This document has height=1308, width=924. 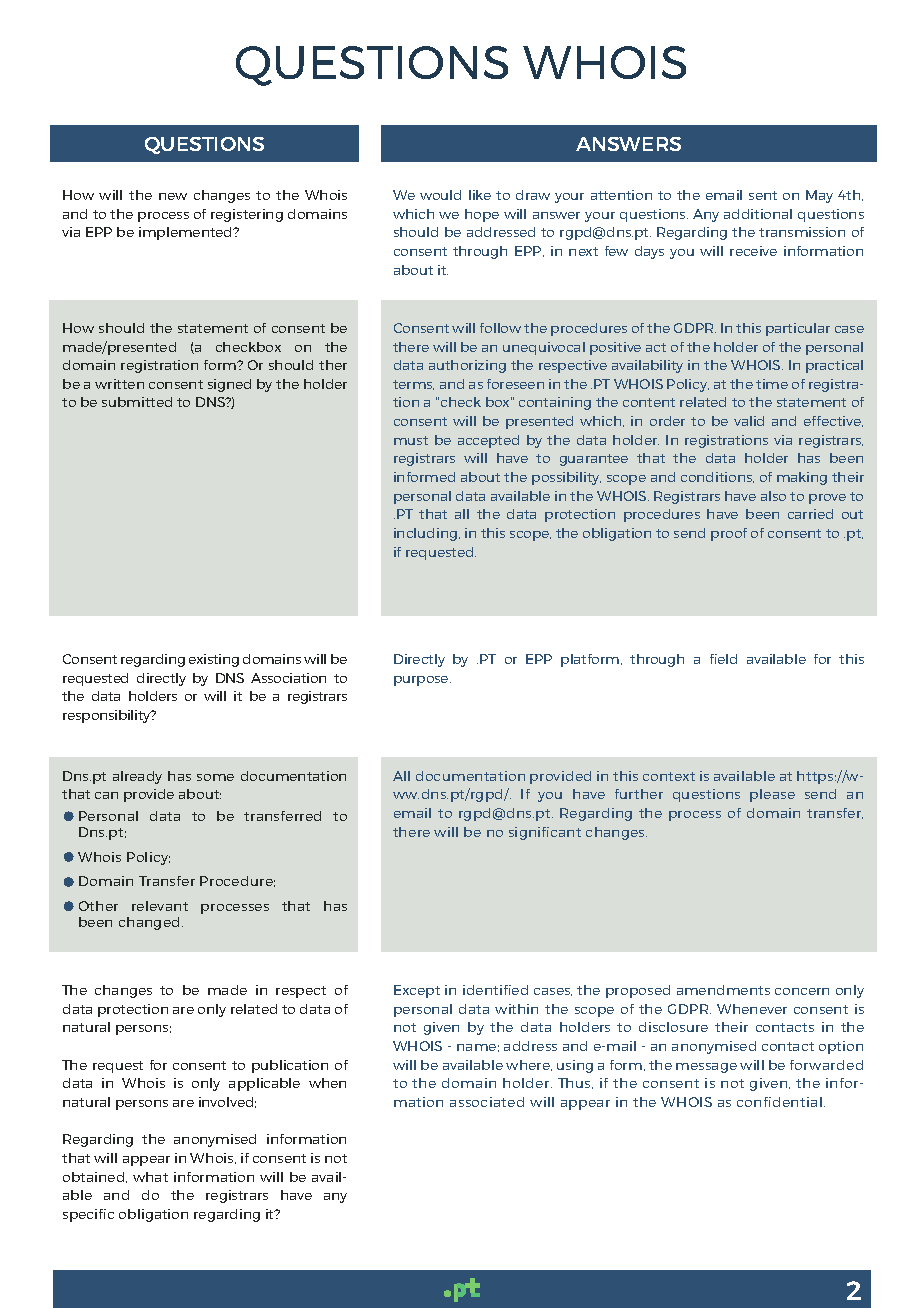 What do you see at coordinates (187, 233) in the document?
I see `implemented` at bounding box center [187, 233].
